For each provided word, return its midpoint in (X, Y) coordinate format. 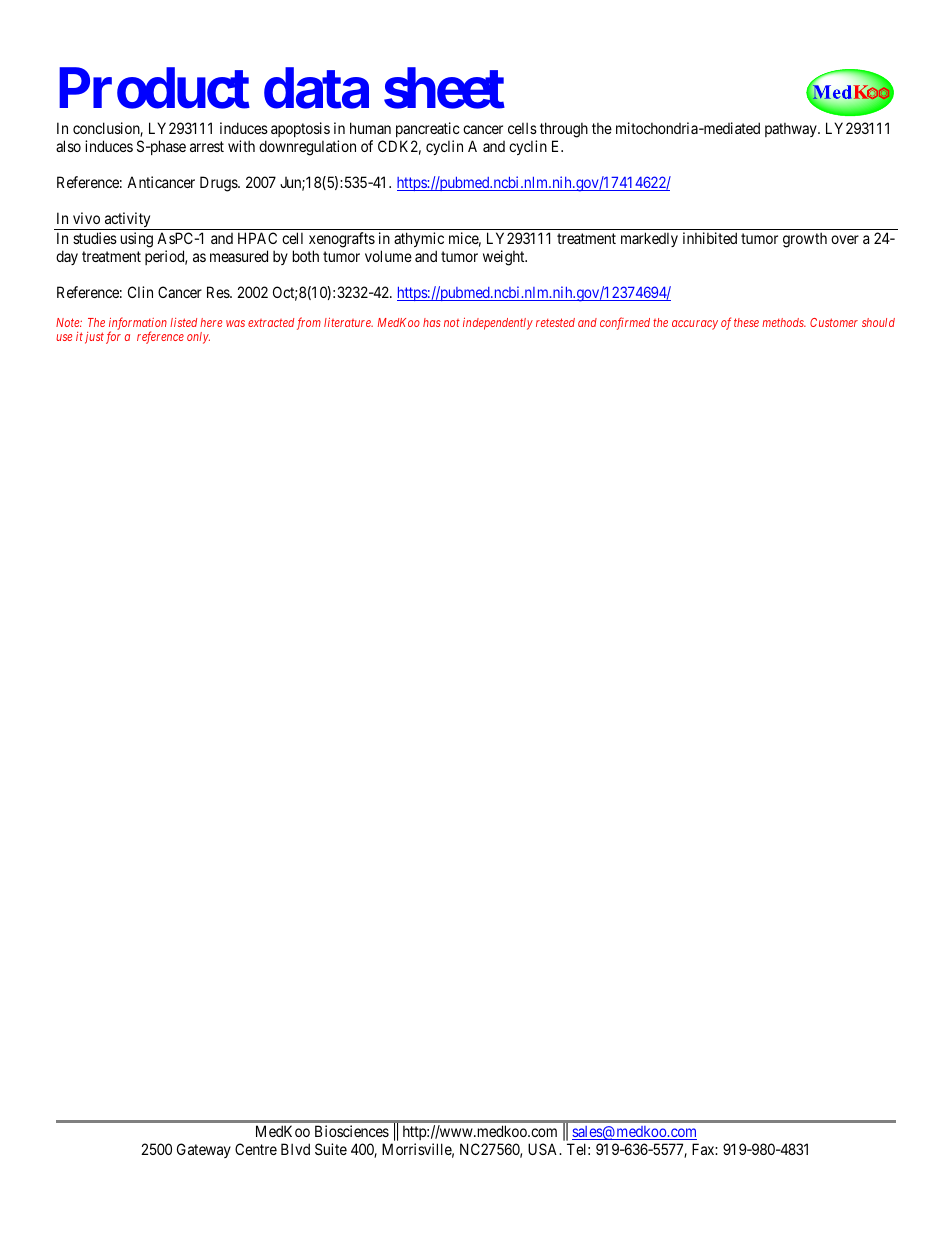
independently (498, 324)
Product (154, 88)
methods (784, 322)
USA (544, 1149)
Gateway (204, 1150)
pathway (792, 129)
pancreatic (428, 129)
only (198, 338)
